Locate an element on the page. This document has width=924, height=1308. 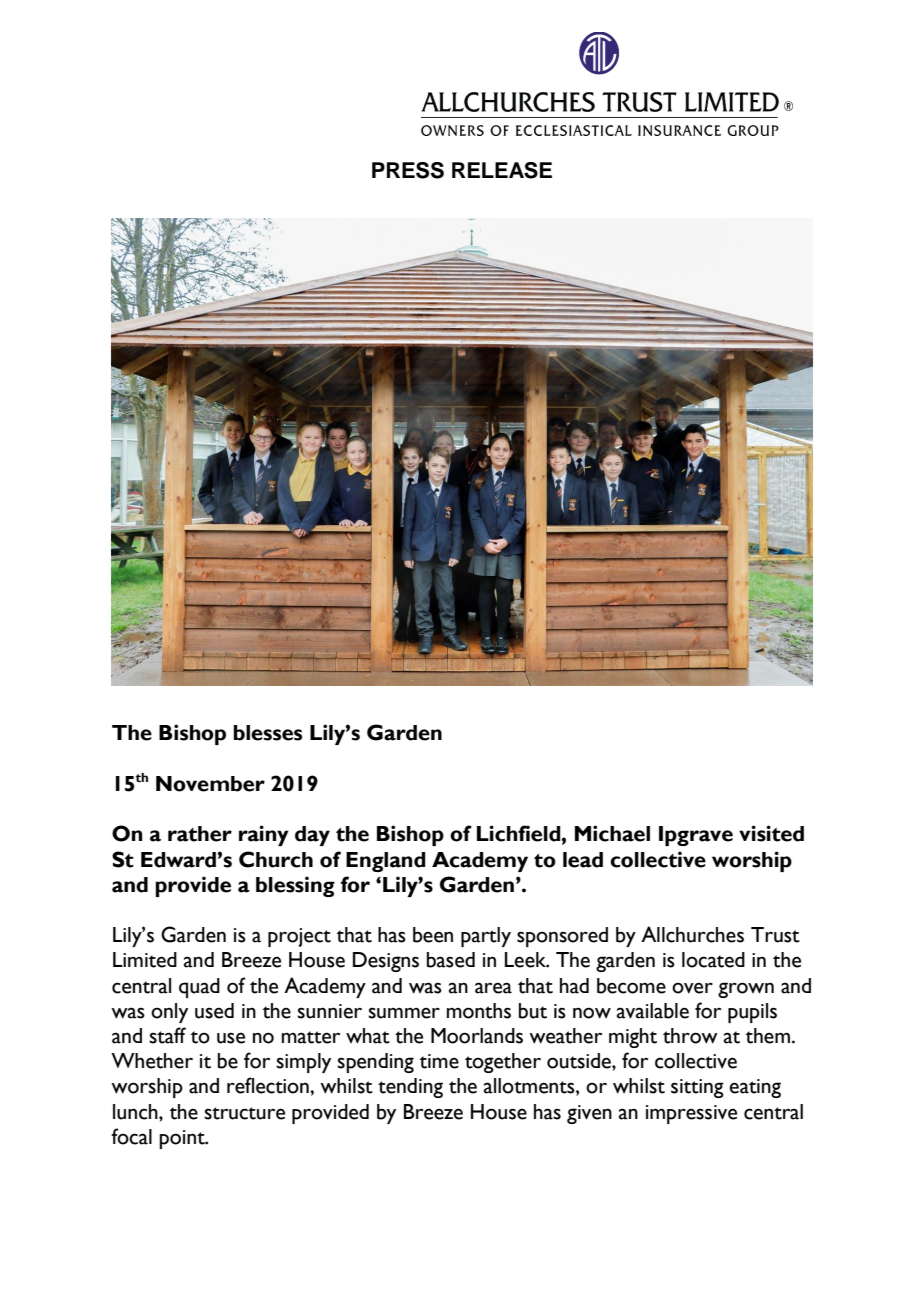
structure is located at coordinates (244, 1113).
